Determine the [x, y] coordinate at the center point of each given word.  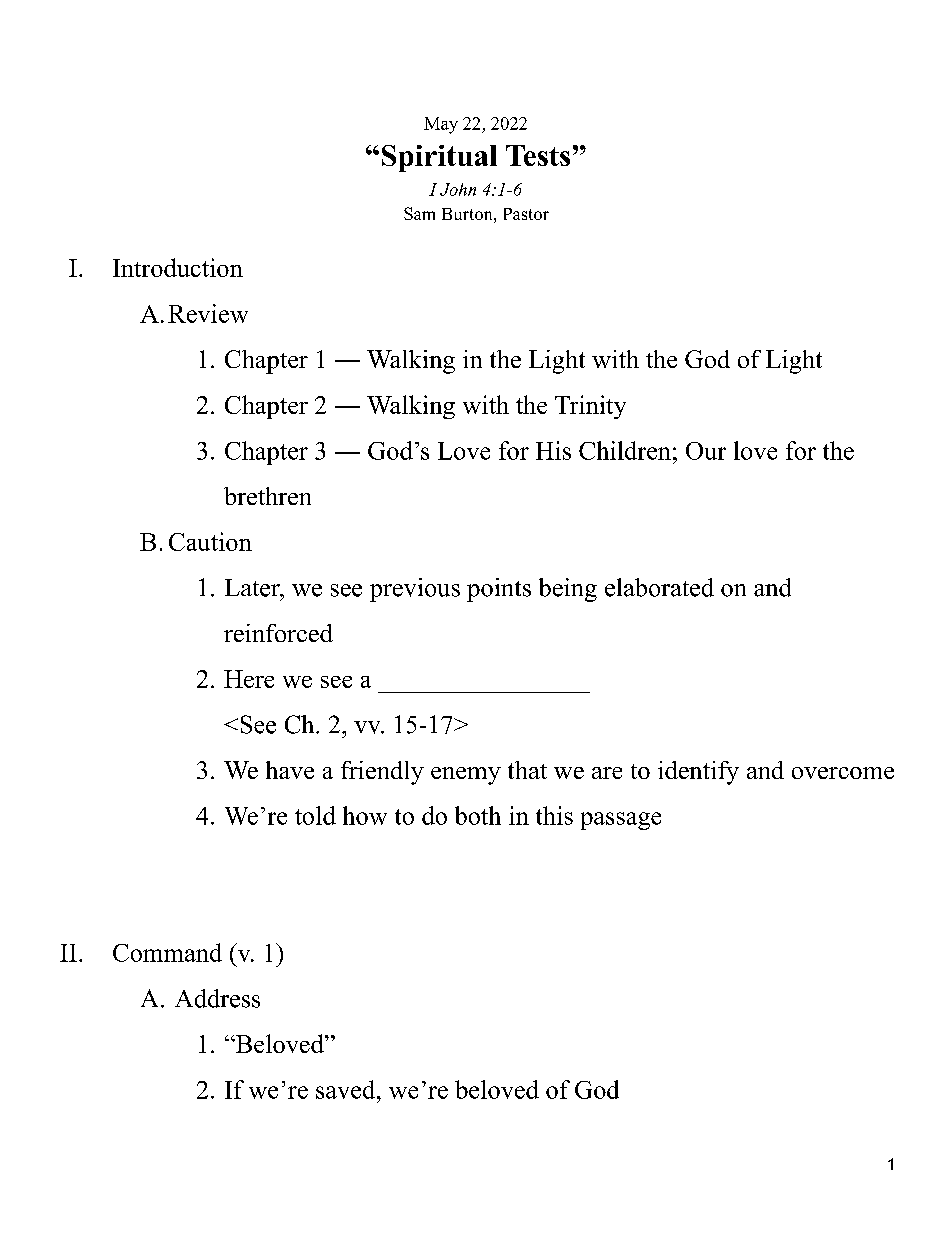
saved [347, 1089]
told [315, 815]
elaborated [659, 587]
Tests [538, 155]
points [499, 590]
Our [706, 451]
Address [217, 998]
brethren [267, 496]
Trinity [590, 407]
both [478, 815]
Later [253, 588]
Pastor [526, 214]
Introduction [178, 267]
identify [698, 773]
